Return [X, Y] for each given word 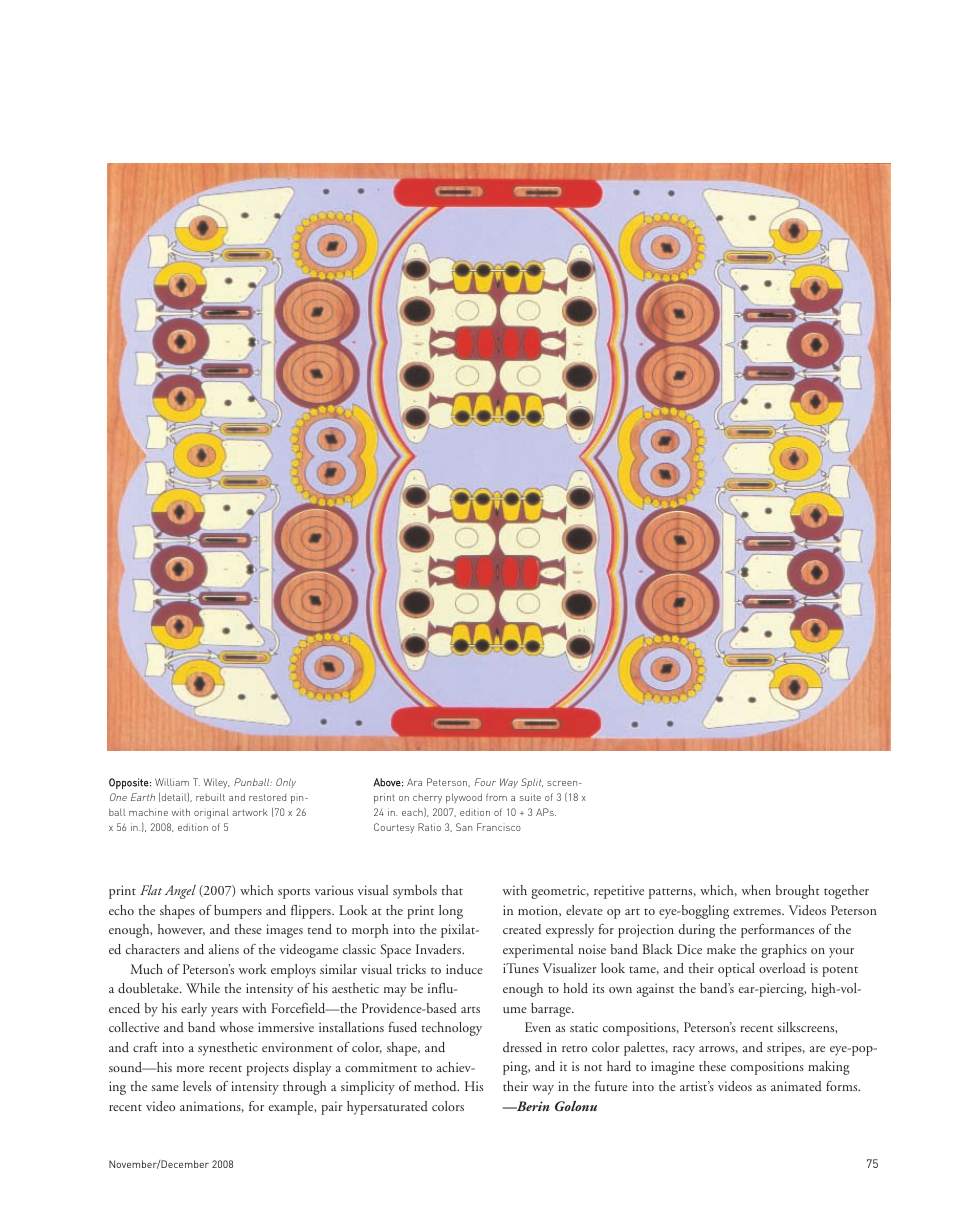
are [817, 1049]
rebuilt [210, 797]
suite [530, 797]
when [756, 890]
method [436, 1086]
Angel [180, 892]
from [496, 797]
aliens [224, 949]
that [452, 890]
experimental [538, 951]
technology [452, 1029]
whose [237, 1027]
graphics [784, 951]
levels [197, 1086]
